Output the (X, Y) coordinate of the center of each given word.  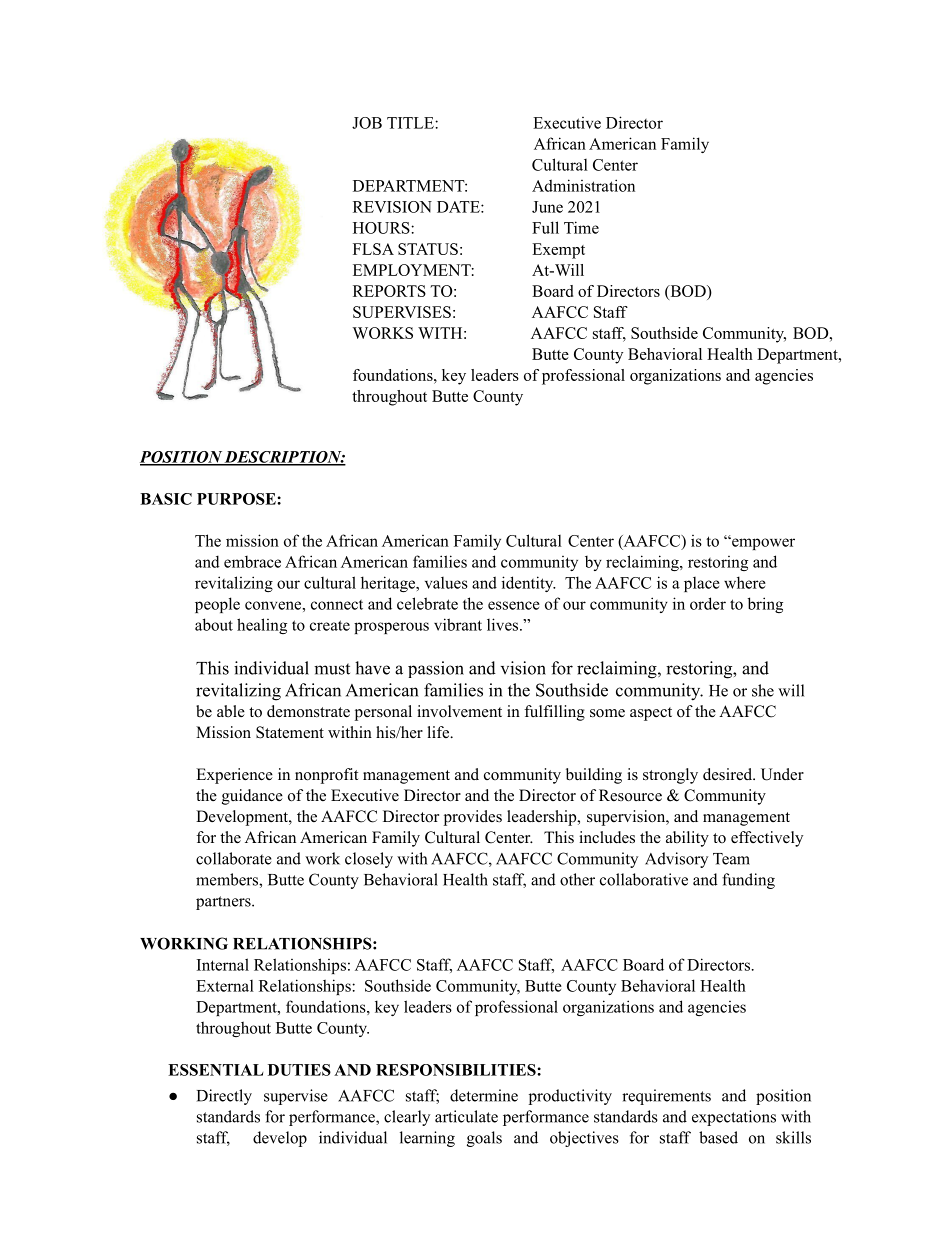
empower (762, 543)
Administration (583, 185)
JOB (367, 123)
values (446, 583)
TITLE (411, 123)
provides (473, 818)
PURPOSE (237, 499)
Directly (224, 1097)
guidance (252, 797)
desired (729, 774)
